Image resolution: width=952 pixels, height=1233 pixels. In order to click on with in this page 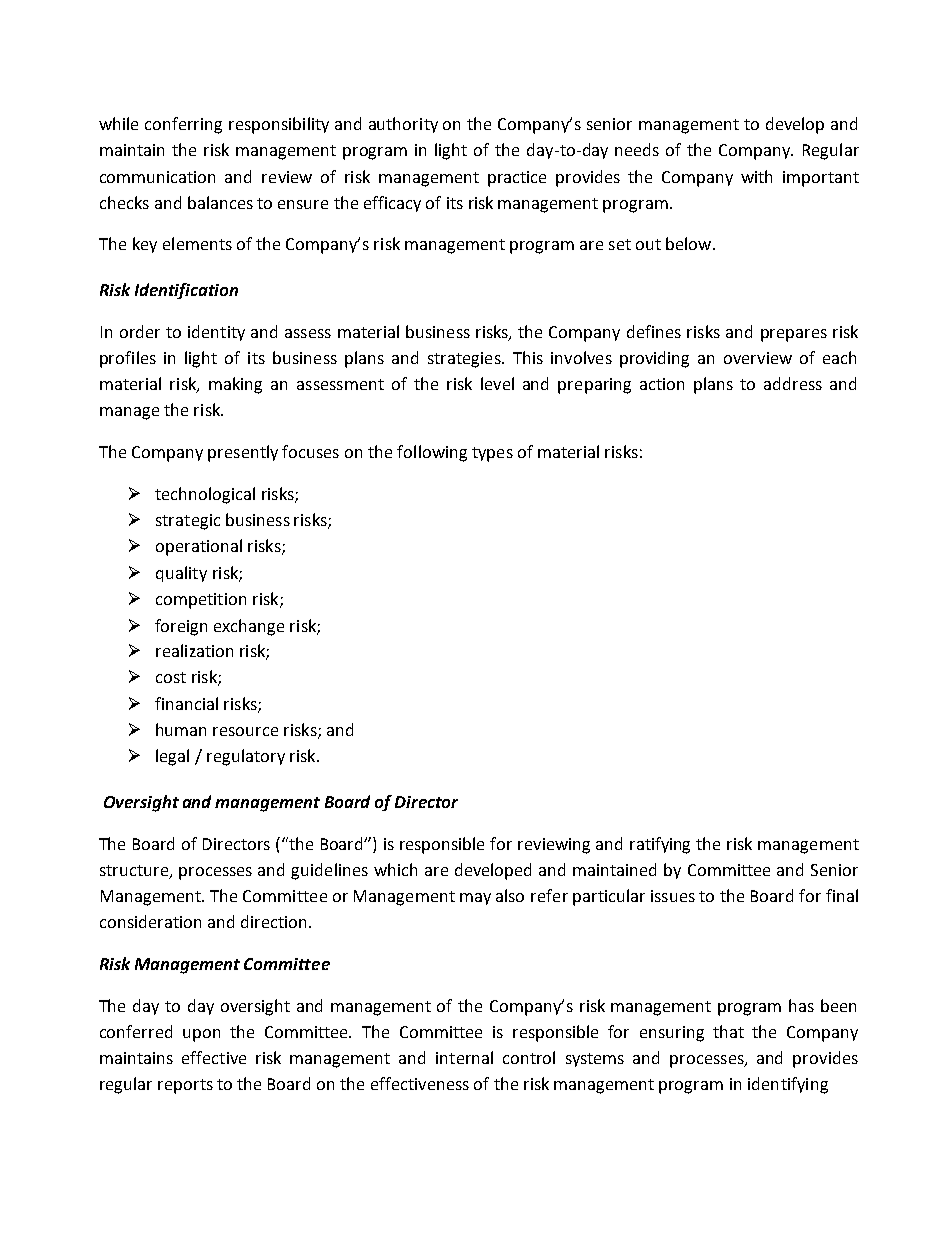, I will do `click(756, 176)`.
